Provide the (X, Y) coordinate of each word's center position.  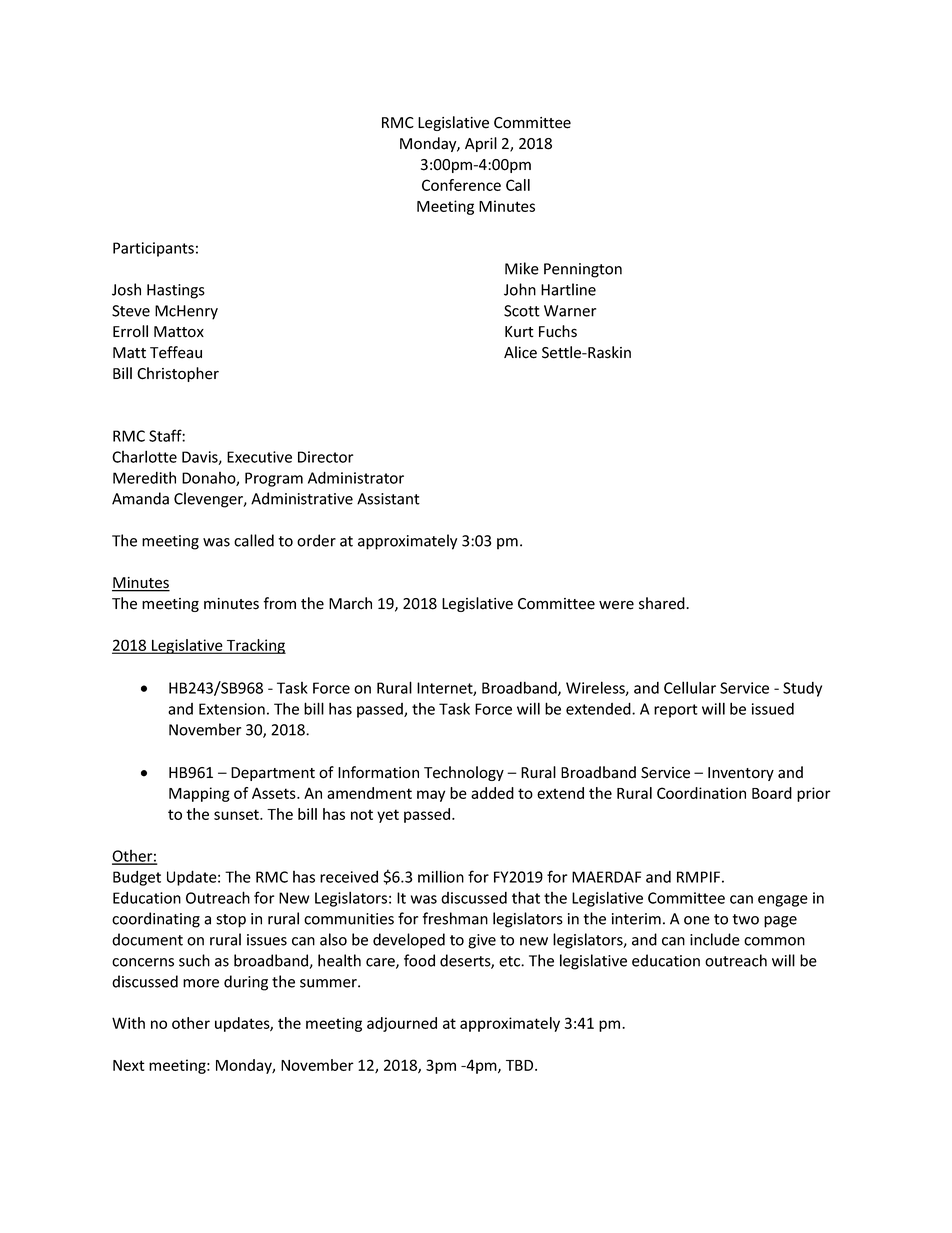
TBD (521, 1065)
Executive (259, 457)
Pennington (583, 270)
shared (663, 603)
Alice (520, 352)
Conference (461, 185)
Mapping (199, 794)
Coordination (701, 793)
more (201, 983)
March (350, 603)
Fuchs (558, 331)
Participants (153, 249)
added (492, 793)
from (279, 603)
